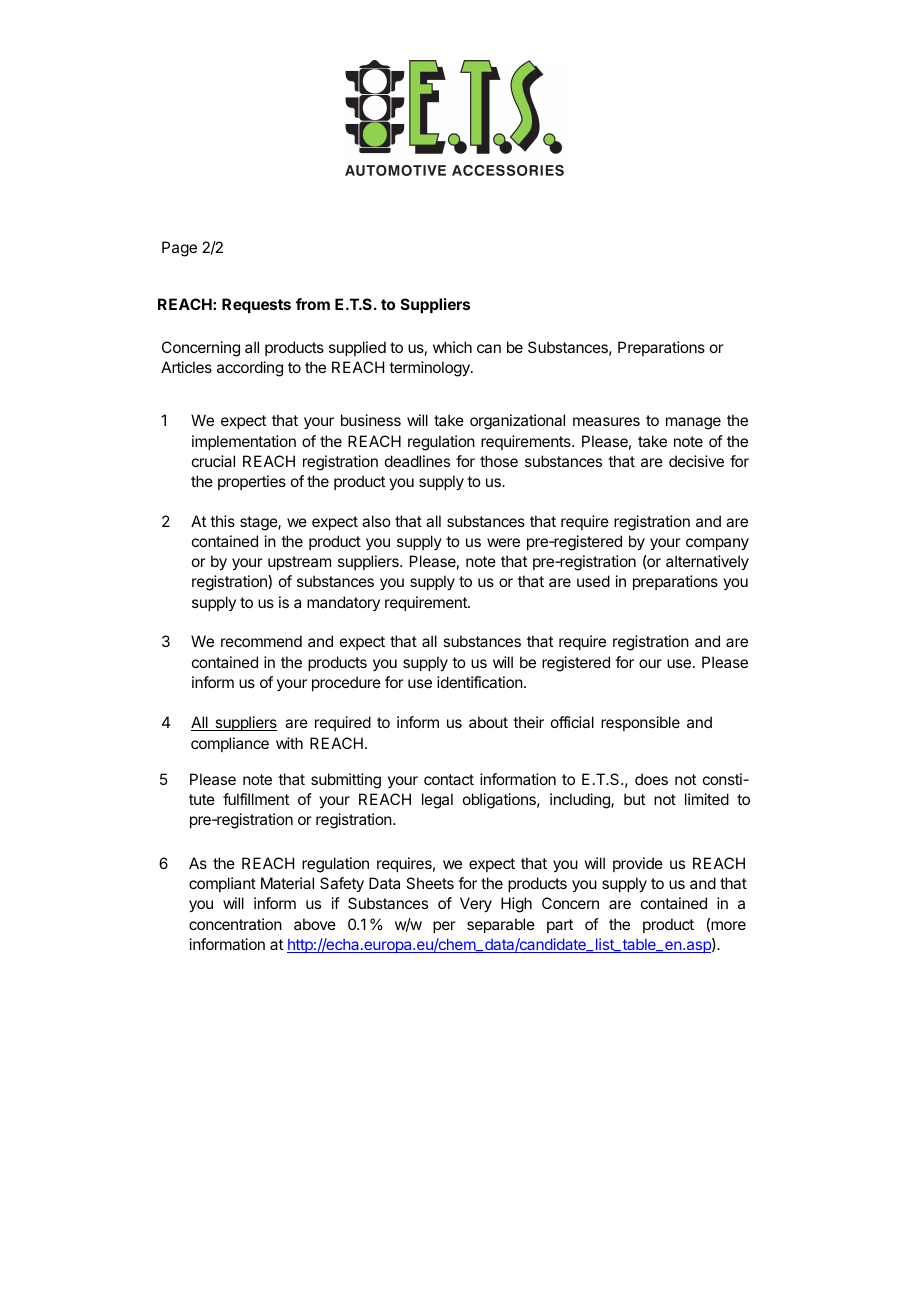  What do you see at coordinates (476, 905) in the document?
I see `Very` at bounding box center [476, 905].
